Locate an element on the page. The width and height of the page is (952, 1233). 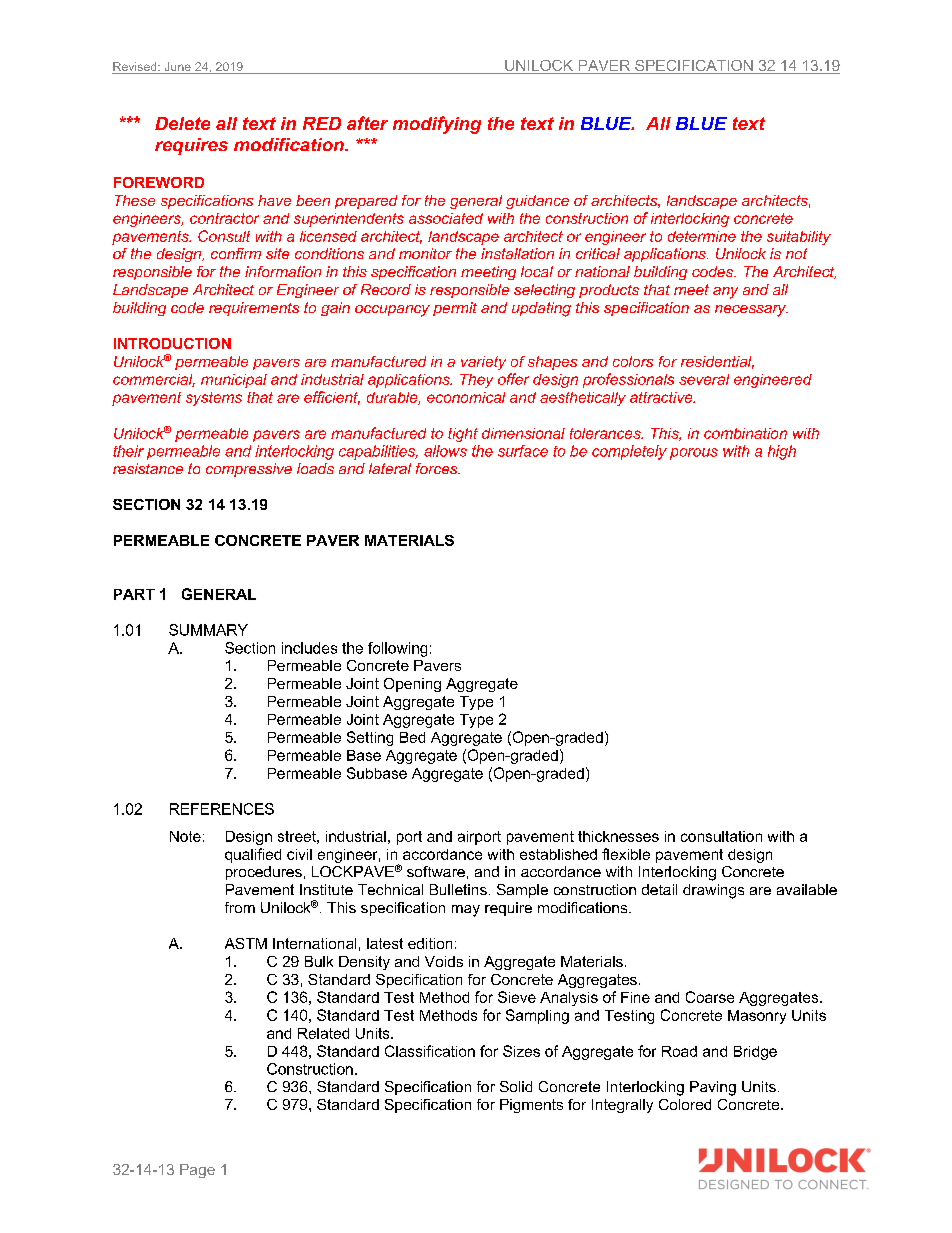
Page is located at coordinates (197, 1171).
